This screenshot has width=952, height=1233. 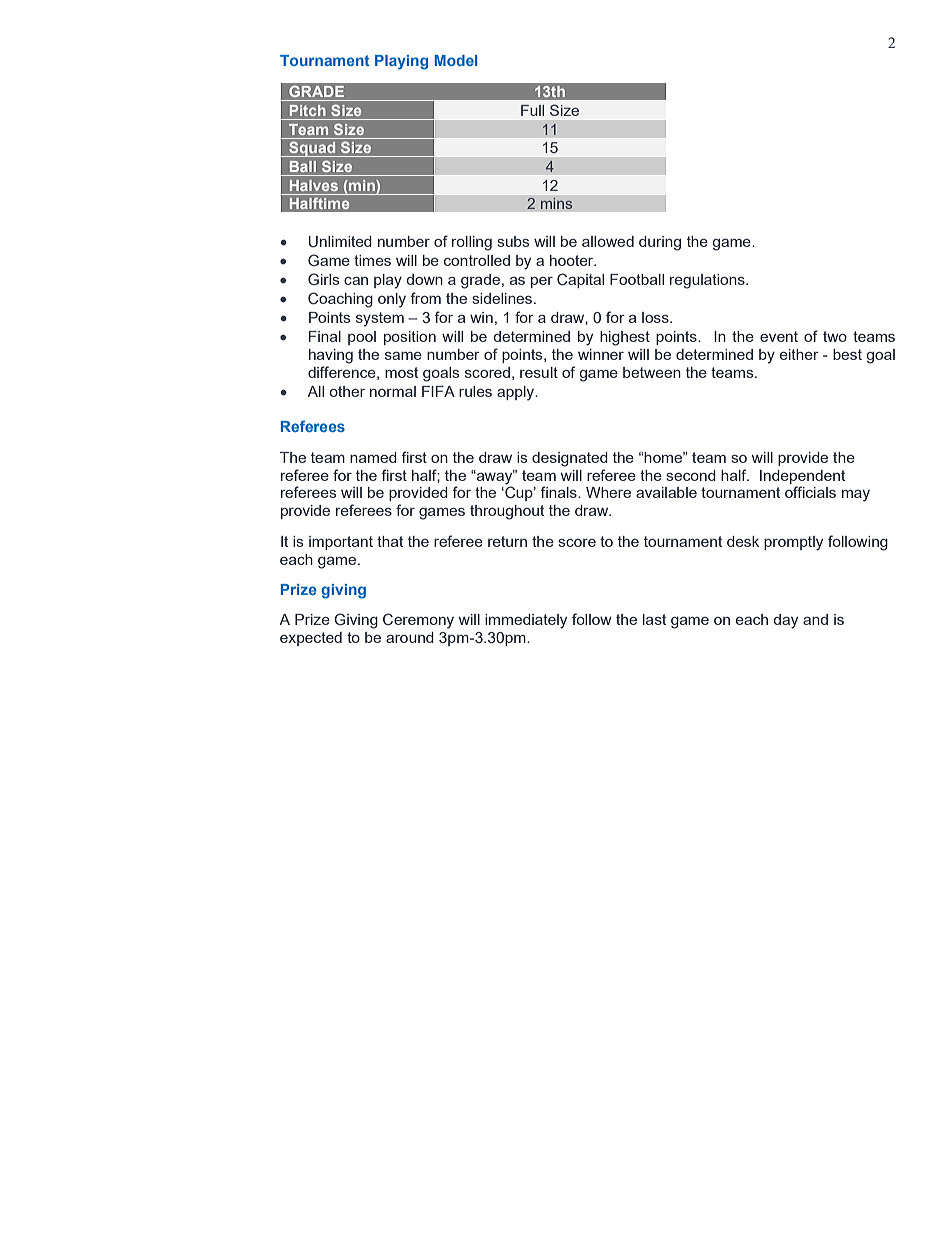 I want to click on Model, so click(x=455, y=60).
